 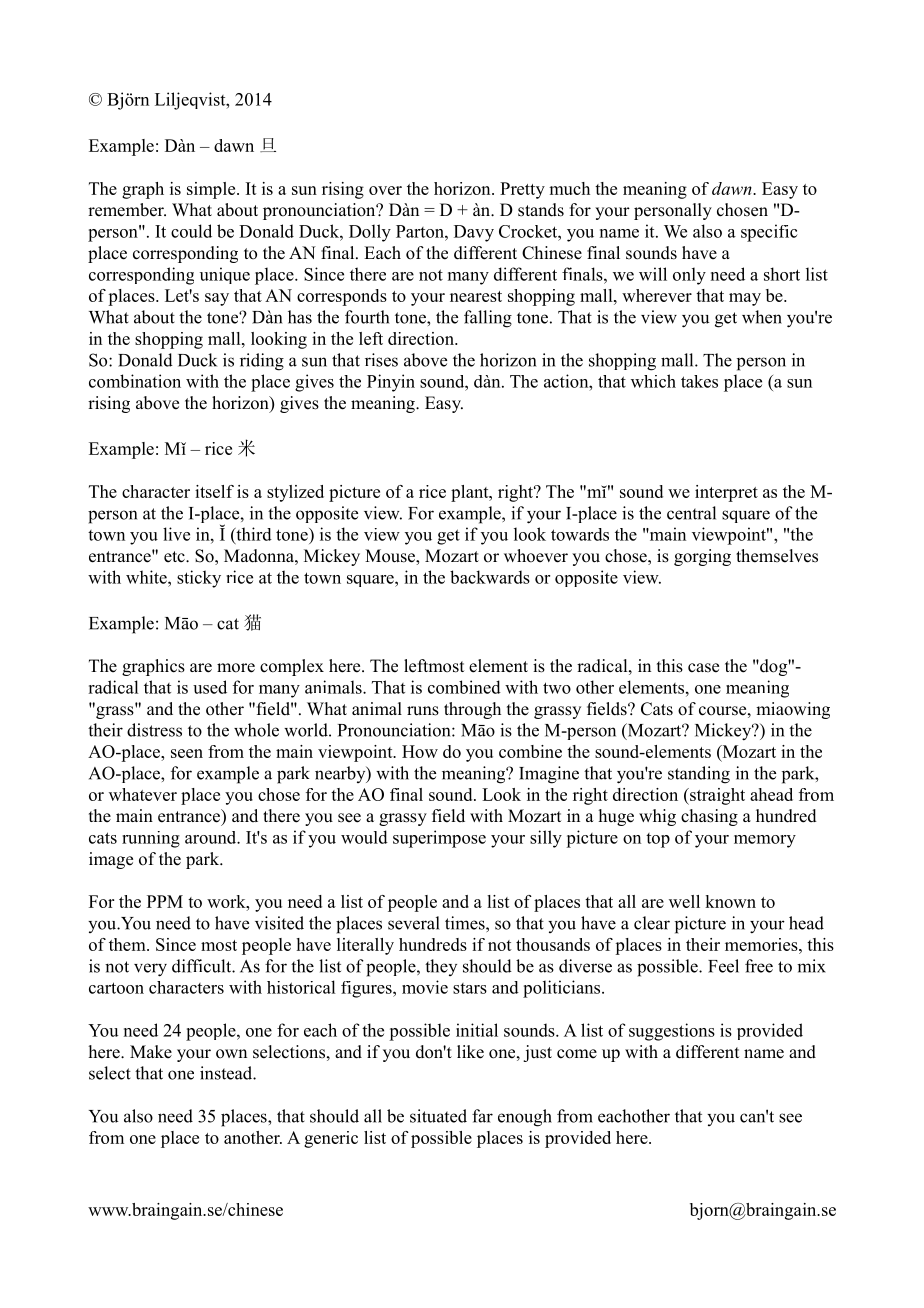 I want to click on specific, so click(x=769, y=233).
